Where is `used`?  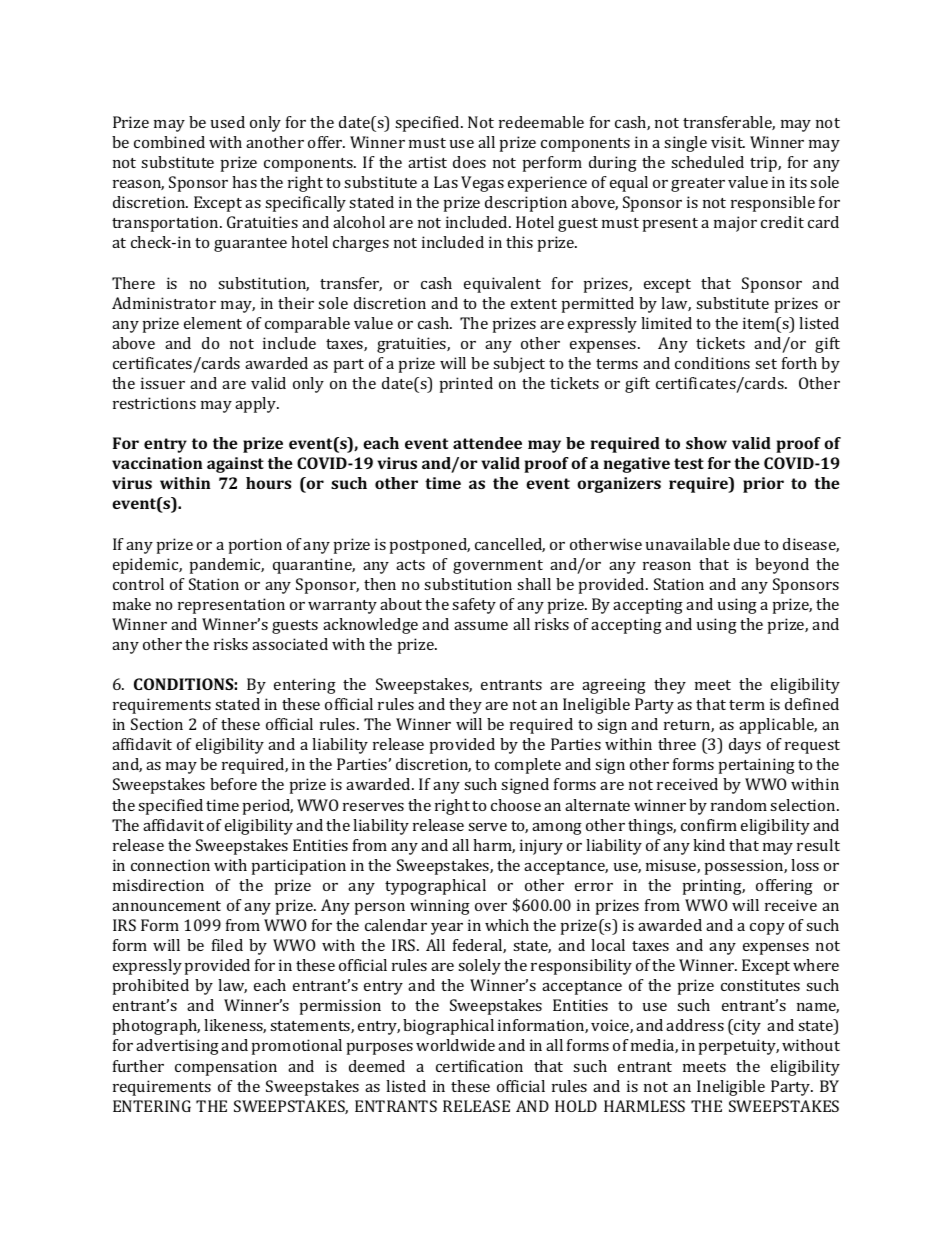 used is located at coordinates (228, 122).
